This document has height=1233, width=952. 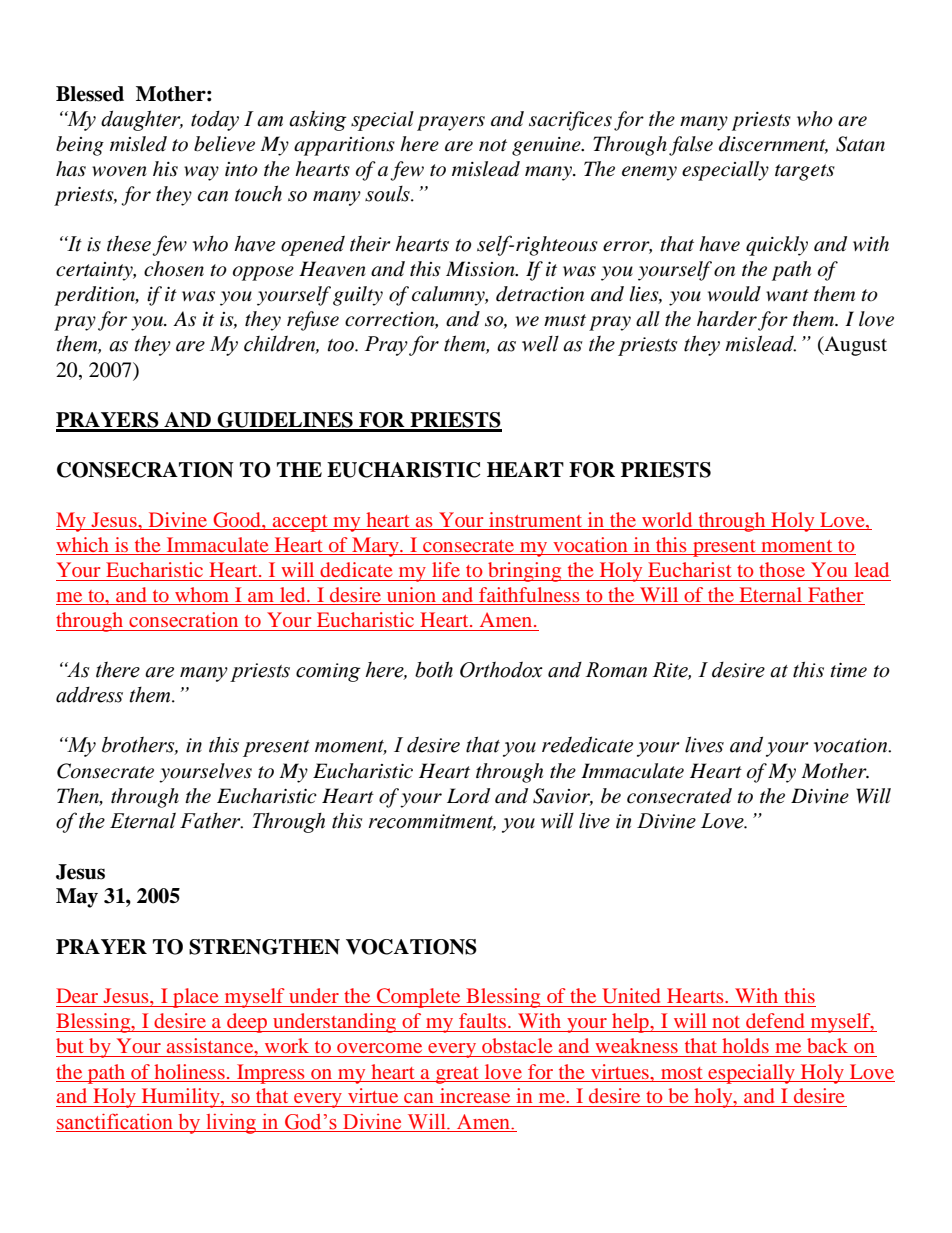 What do you see at coordinates (174, 269) in the document?
I see `chosen` at bounding box center [174, 269].
